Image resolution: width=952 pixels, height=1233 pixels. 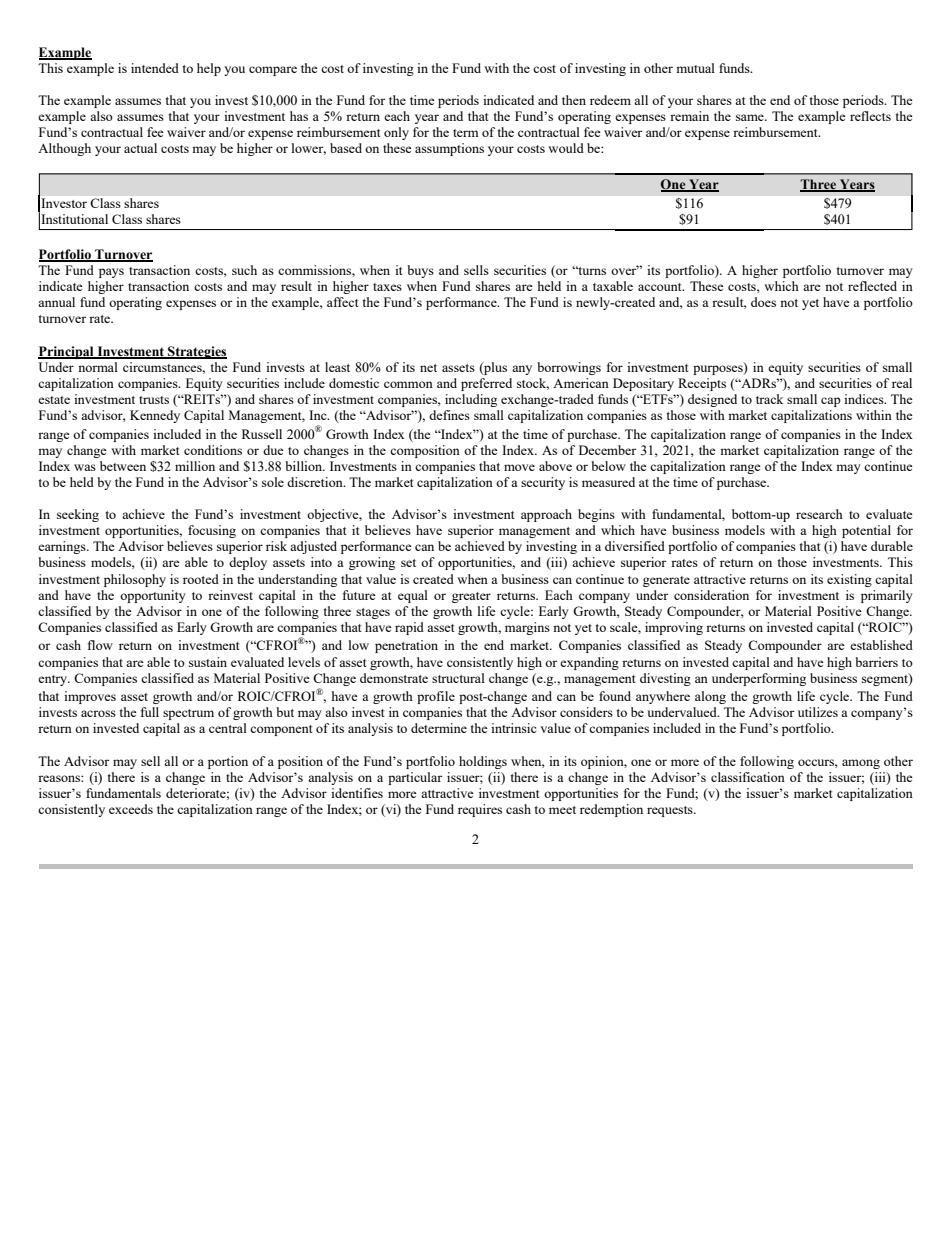 What do you see at coordinates (155, 68) in the screenshot?
I see `intended` at bounding box center [155, 68].
